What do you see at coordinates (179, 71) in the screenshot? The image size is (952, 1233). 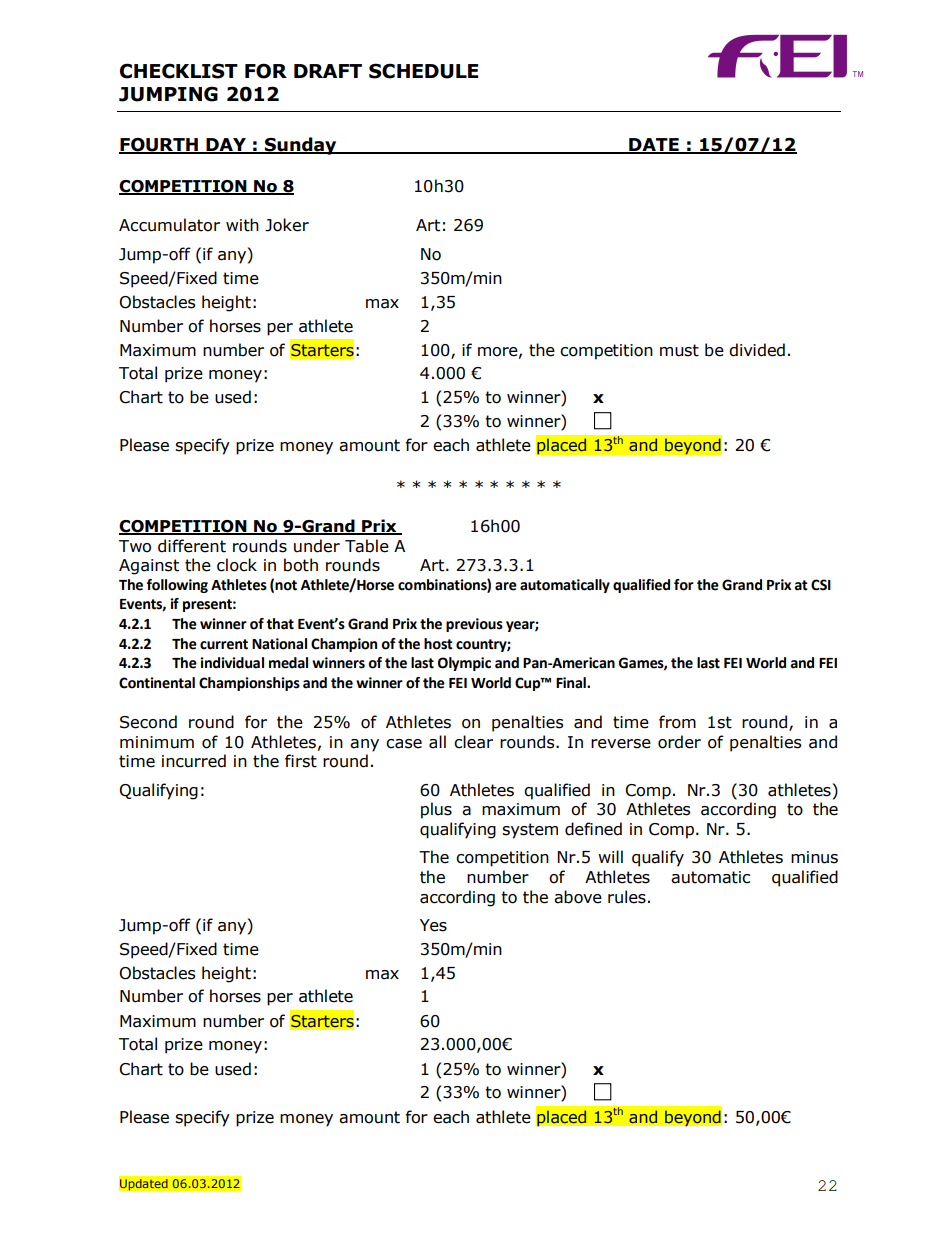 I see `CHECKLIST` at bounding box center [179, 71].
